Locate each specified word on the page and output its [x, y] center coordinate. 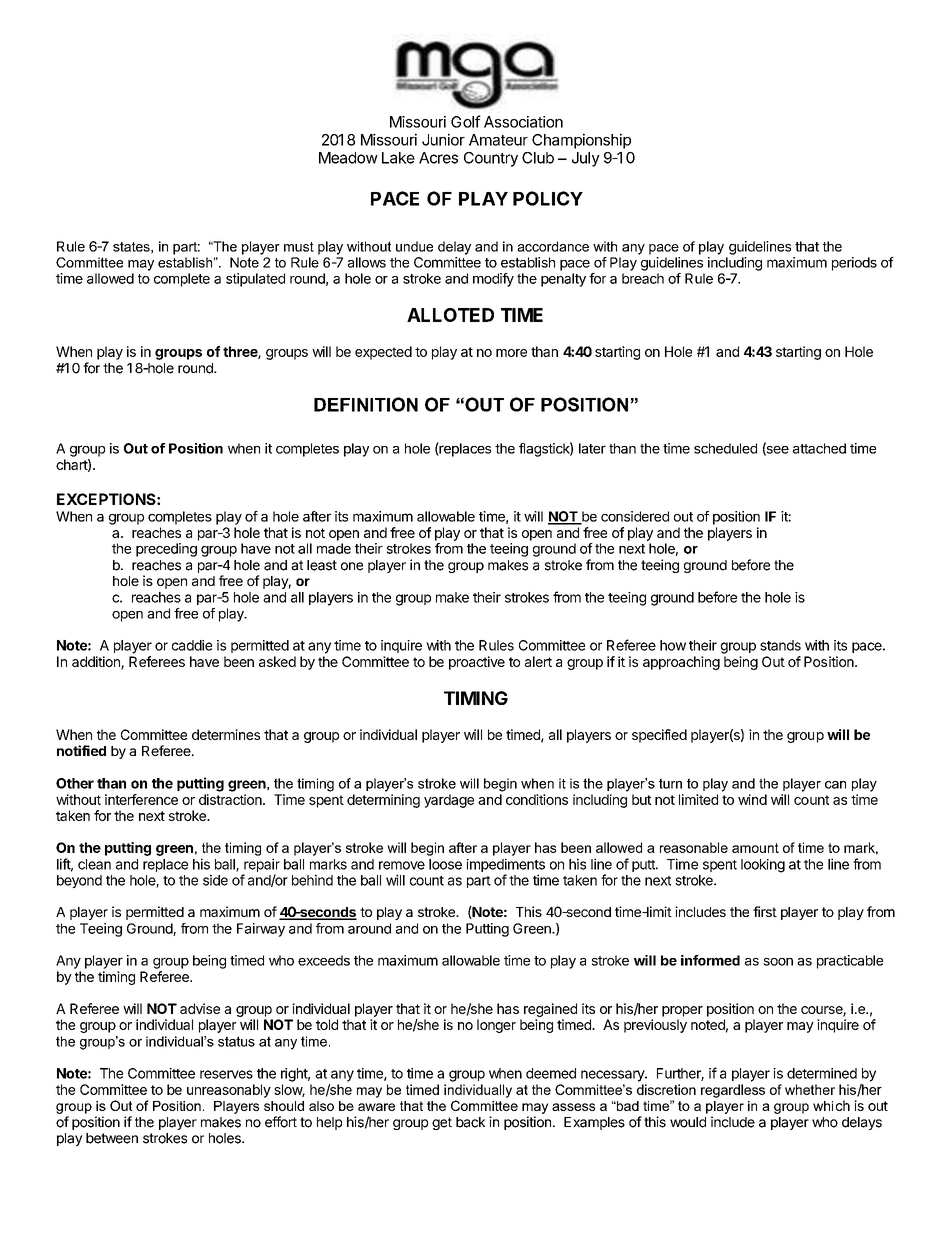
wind [752, 799]
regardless [733, 1091]
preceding [166, 550]
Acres [438, 158]
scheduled [725, 448]
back [470, 1122]
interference [141, 799]
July [586, 159]
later [592, 448]
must [299, 247]
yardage [449, 801]
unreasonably [229, 1091]
